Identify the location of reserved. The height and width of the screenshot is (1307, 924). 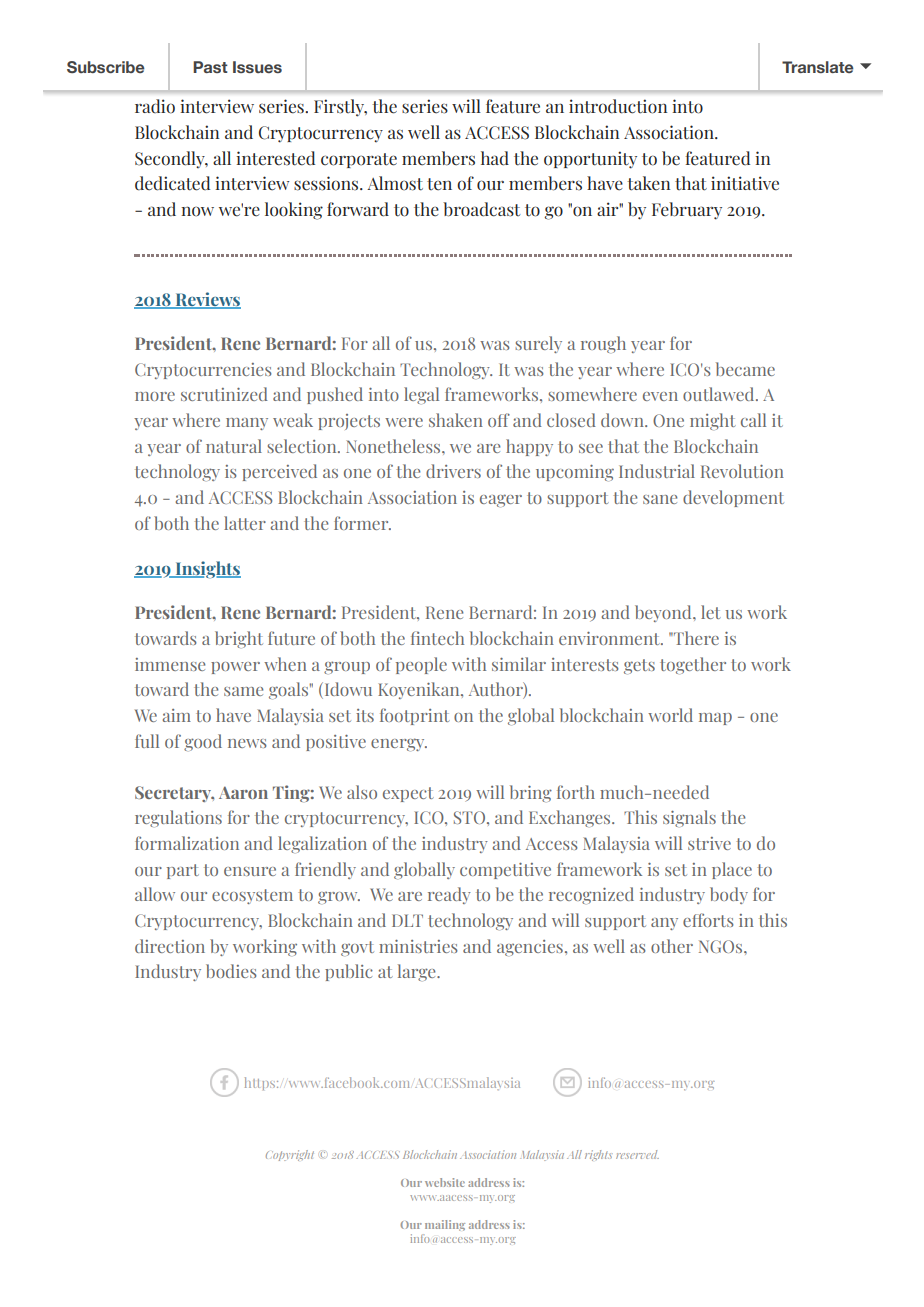
(637, 1154).
